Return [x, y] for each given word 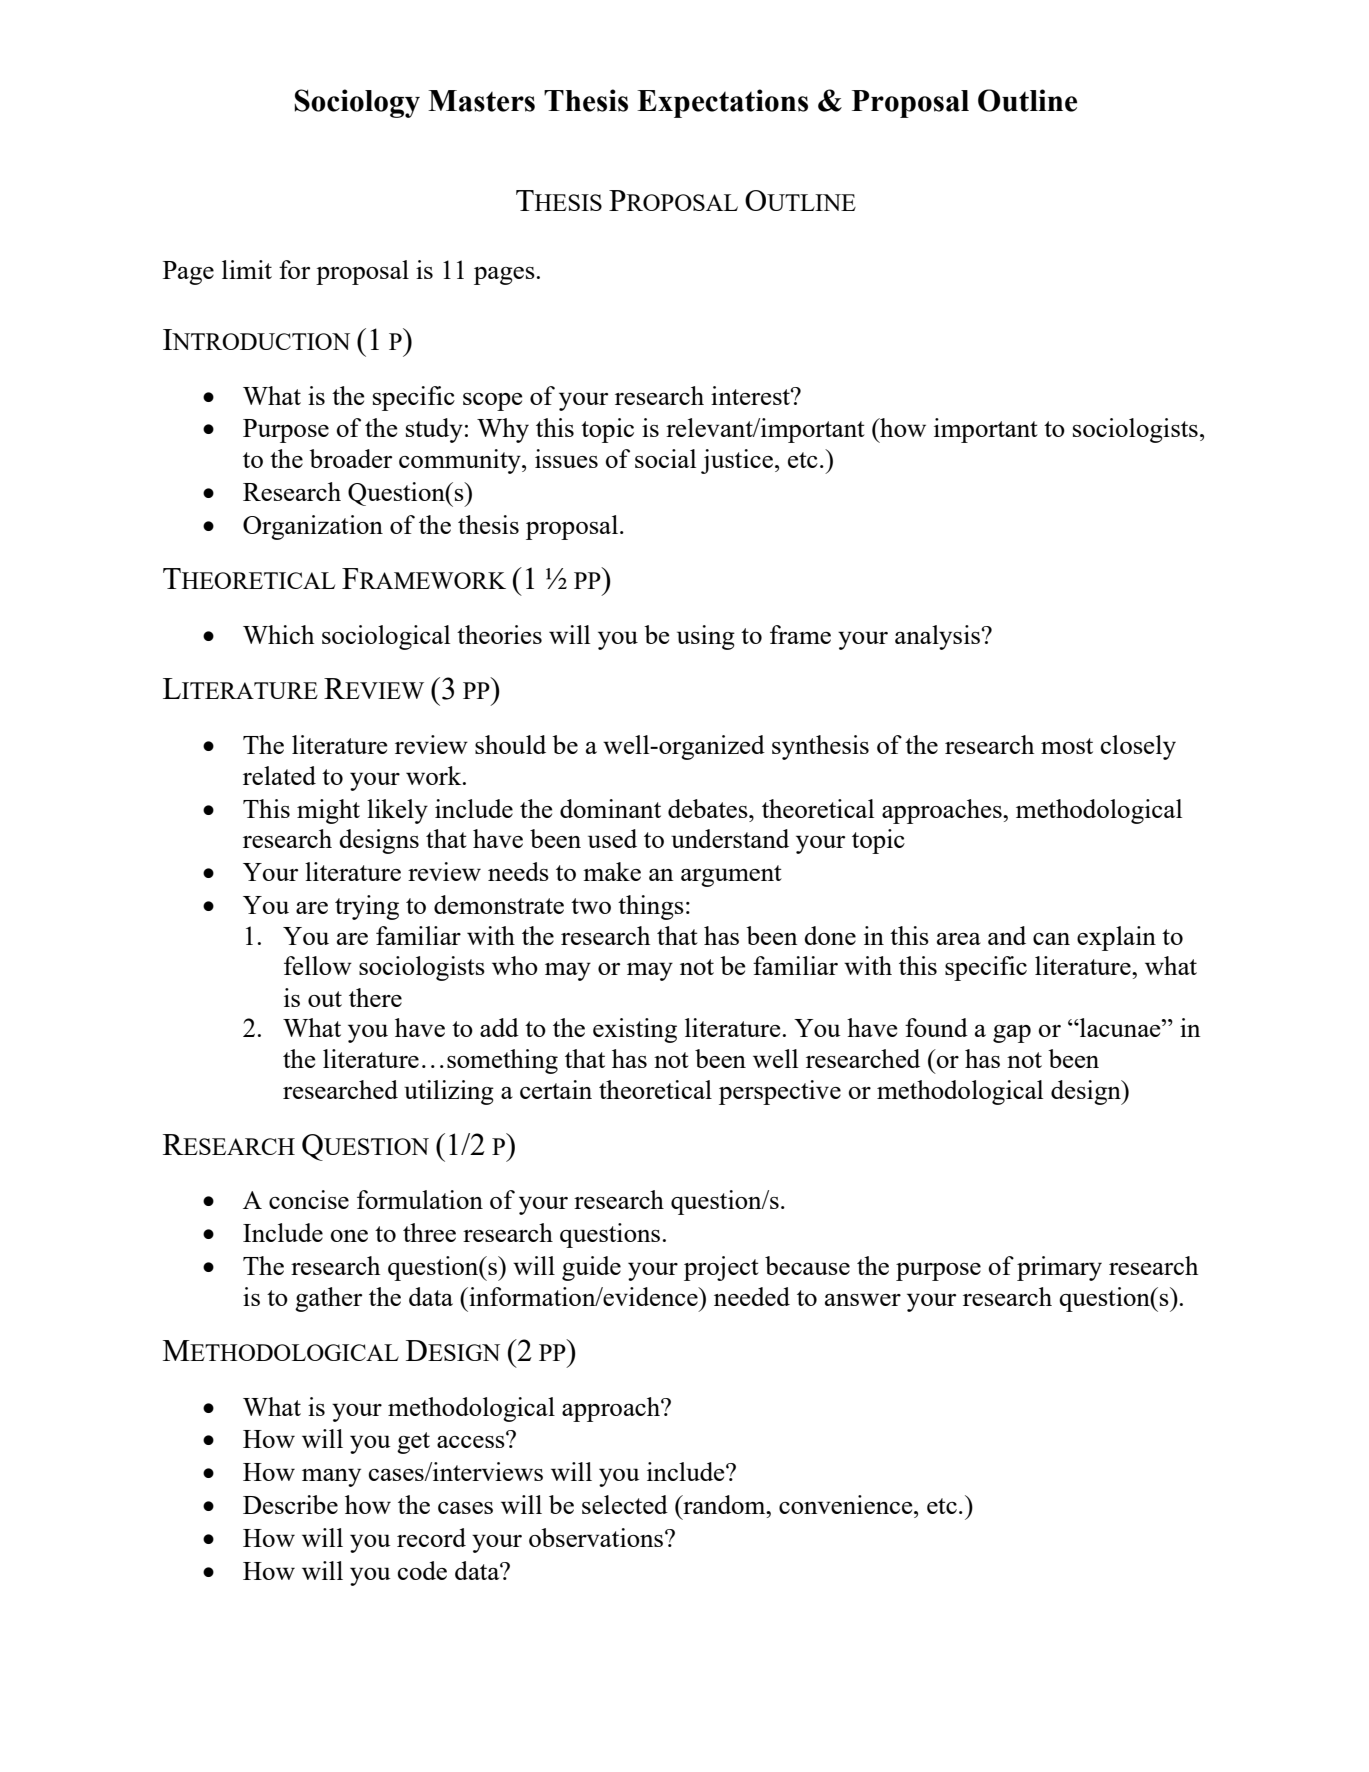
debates [709, 808]
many [331, 1477]
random [724, 1504]
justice [737, 461]
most [1067, 746]
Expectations [722, 103]
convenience [847, 1504]
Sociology [357, 103]
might [328, 811]
